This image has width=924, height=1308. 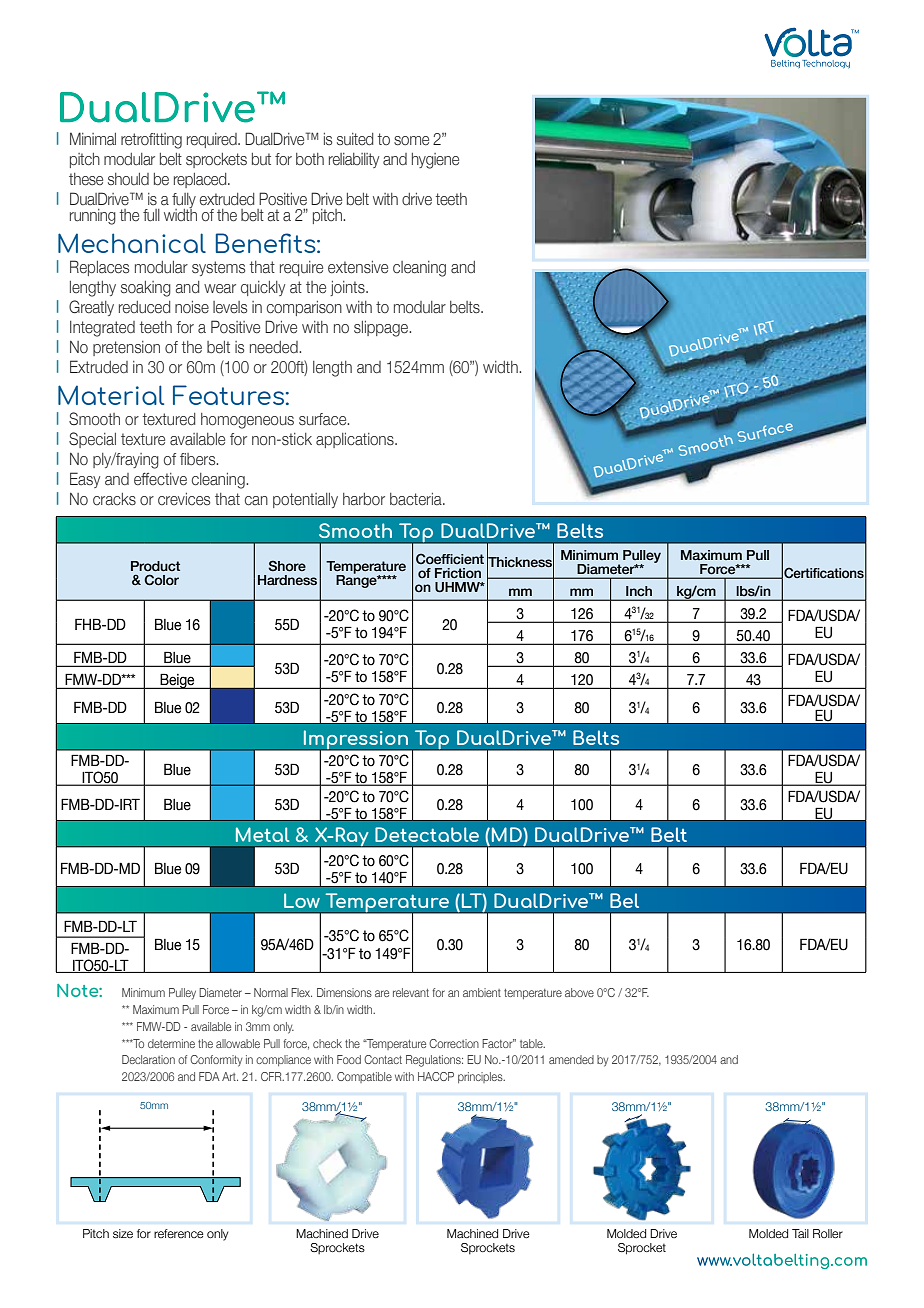 I want to click on hygiene, so click(x=435, y=161).
